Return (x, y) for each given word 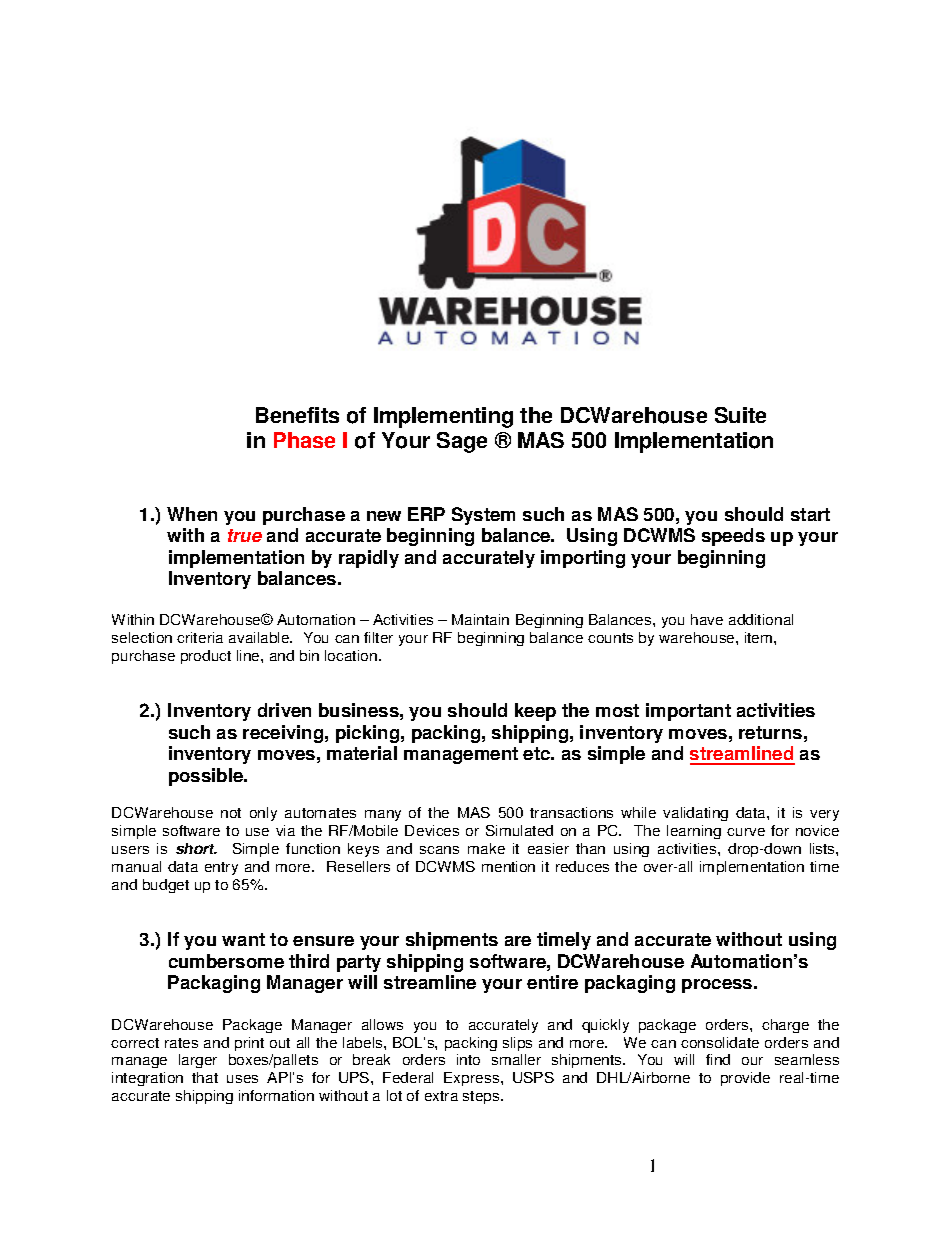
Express (473, 1079)
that (205, 1077)
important (688, 712)
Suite (740, 415)
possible (207, 777)
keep (535, 712)
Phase (304, 440)
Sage (462, 442)
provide (745, 1079)
